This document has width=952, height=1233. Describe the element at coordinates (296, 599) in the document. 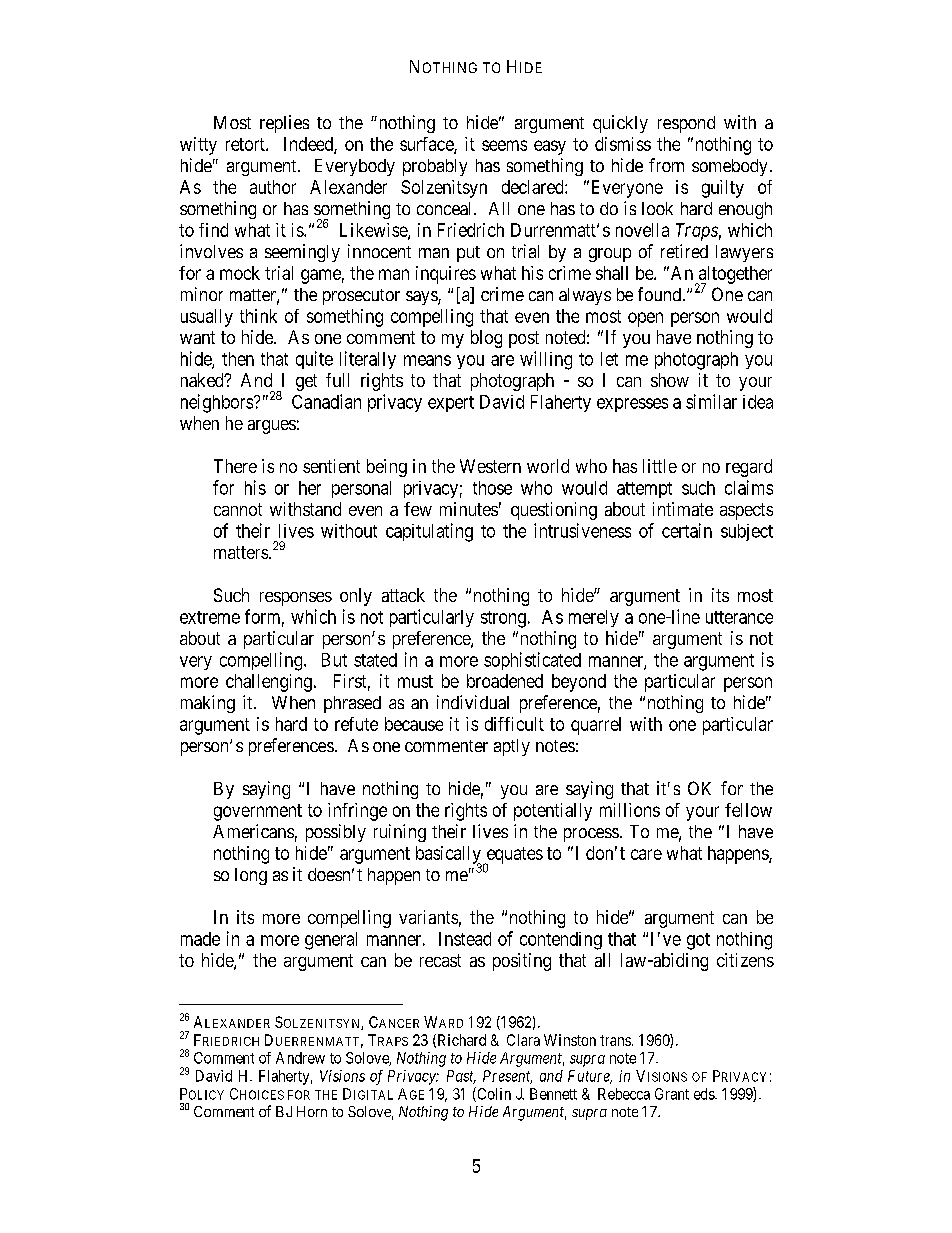

I see `responses` at that location.
